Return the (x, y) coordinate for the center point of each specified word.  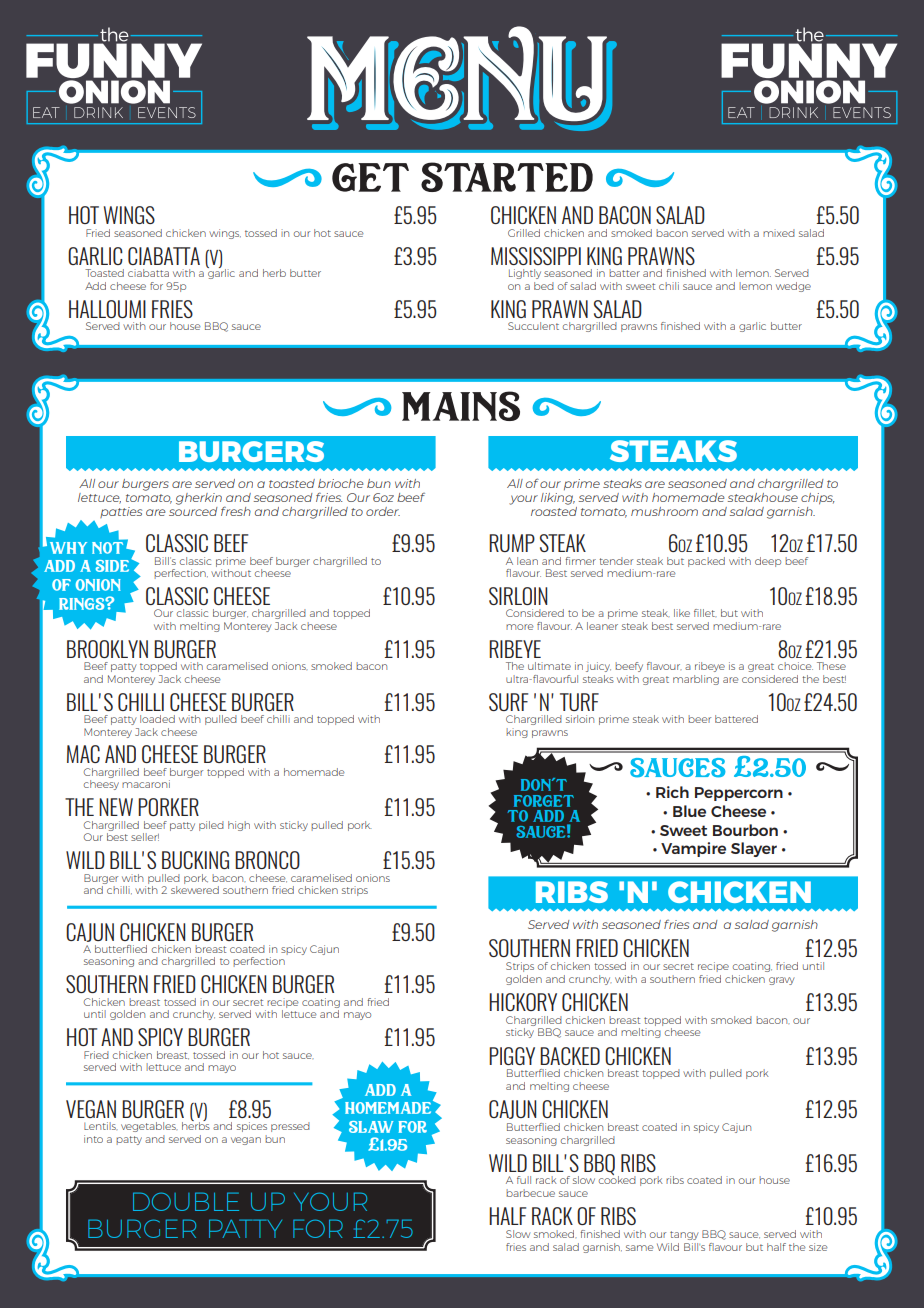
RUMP (512, 543)
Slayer (754, 849)
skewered (195, 888)
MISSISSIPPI (536, 256)
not (109, 546)
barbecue (530, 1193)
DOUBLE (186, 1201)
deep (768, 562)
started (507, 177)
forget (544, 801)
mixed (779, 233)
